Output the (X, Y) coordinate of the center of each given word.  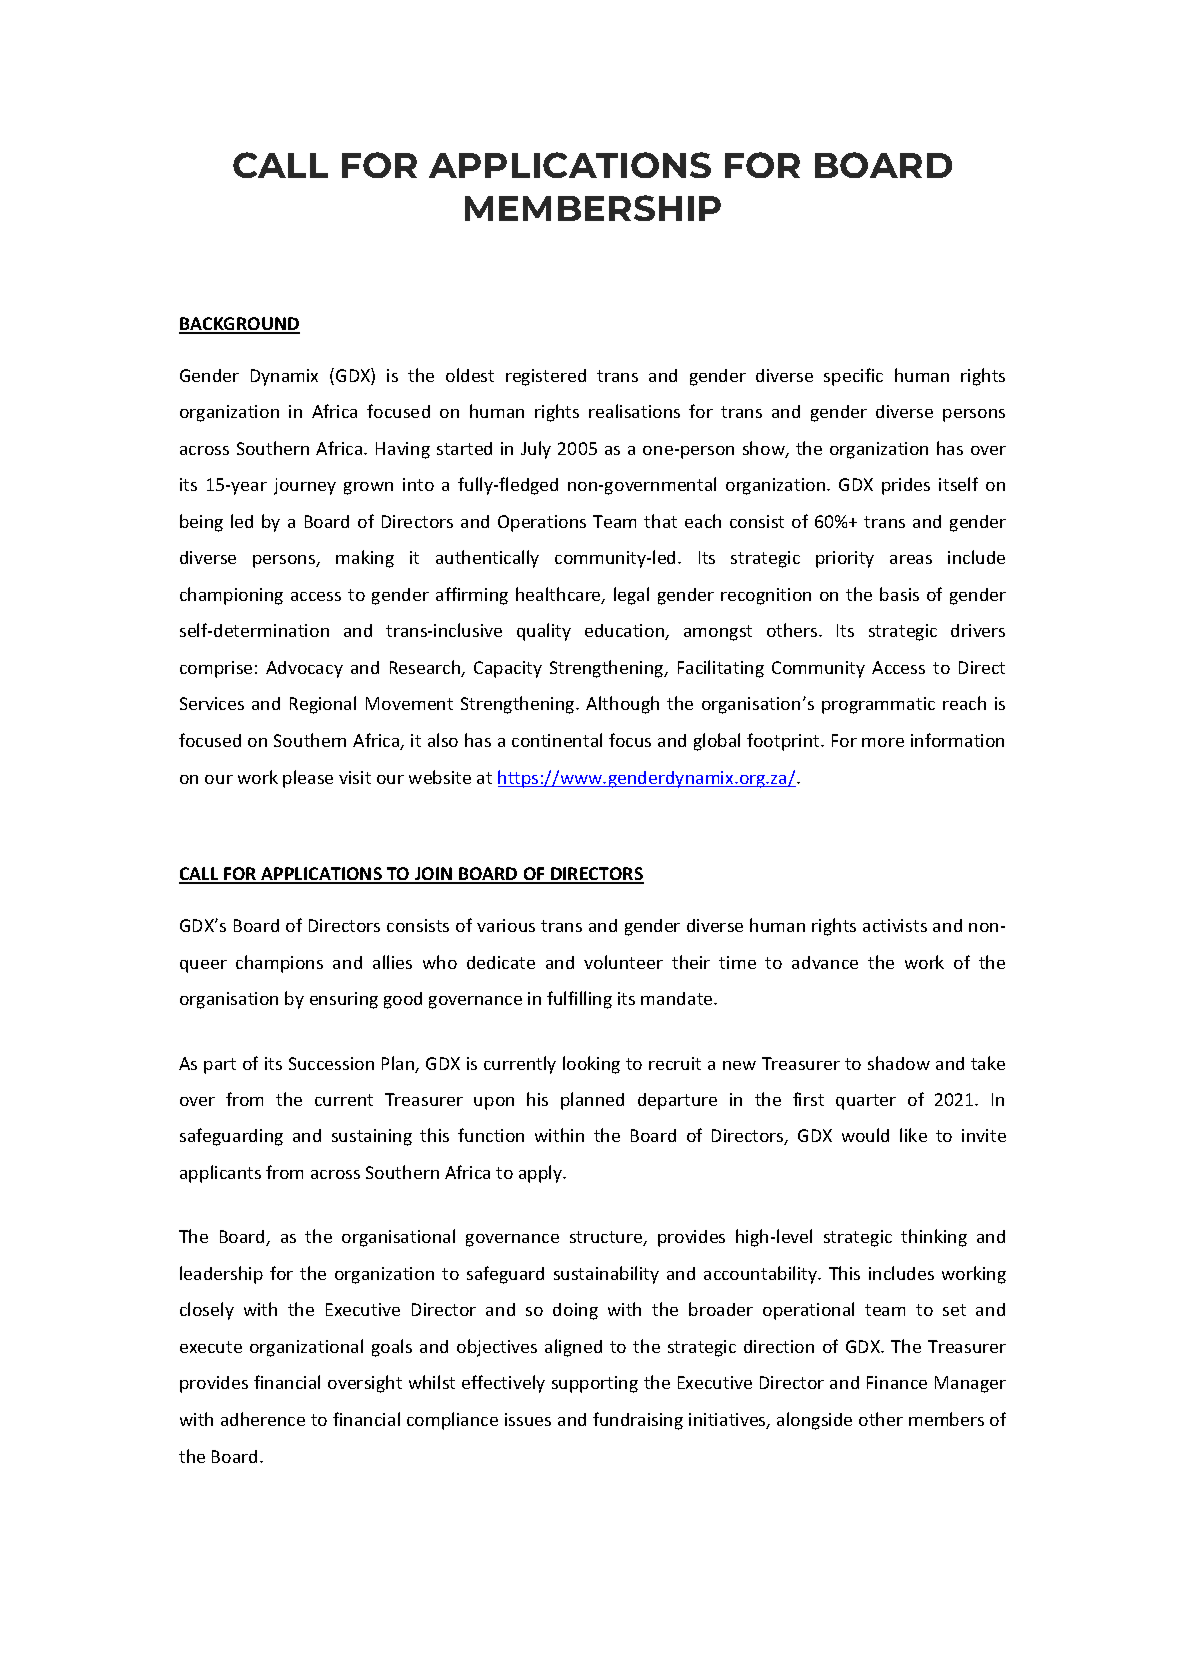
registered (546, 377)
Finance (897, 1382)
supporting (595, 1384)
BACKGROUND (239, 325)
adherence (263, 1419)
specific (853, 377)
